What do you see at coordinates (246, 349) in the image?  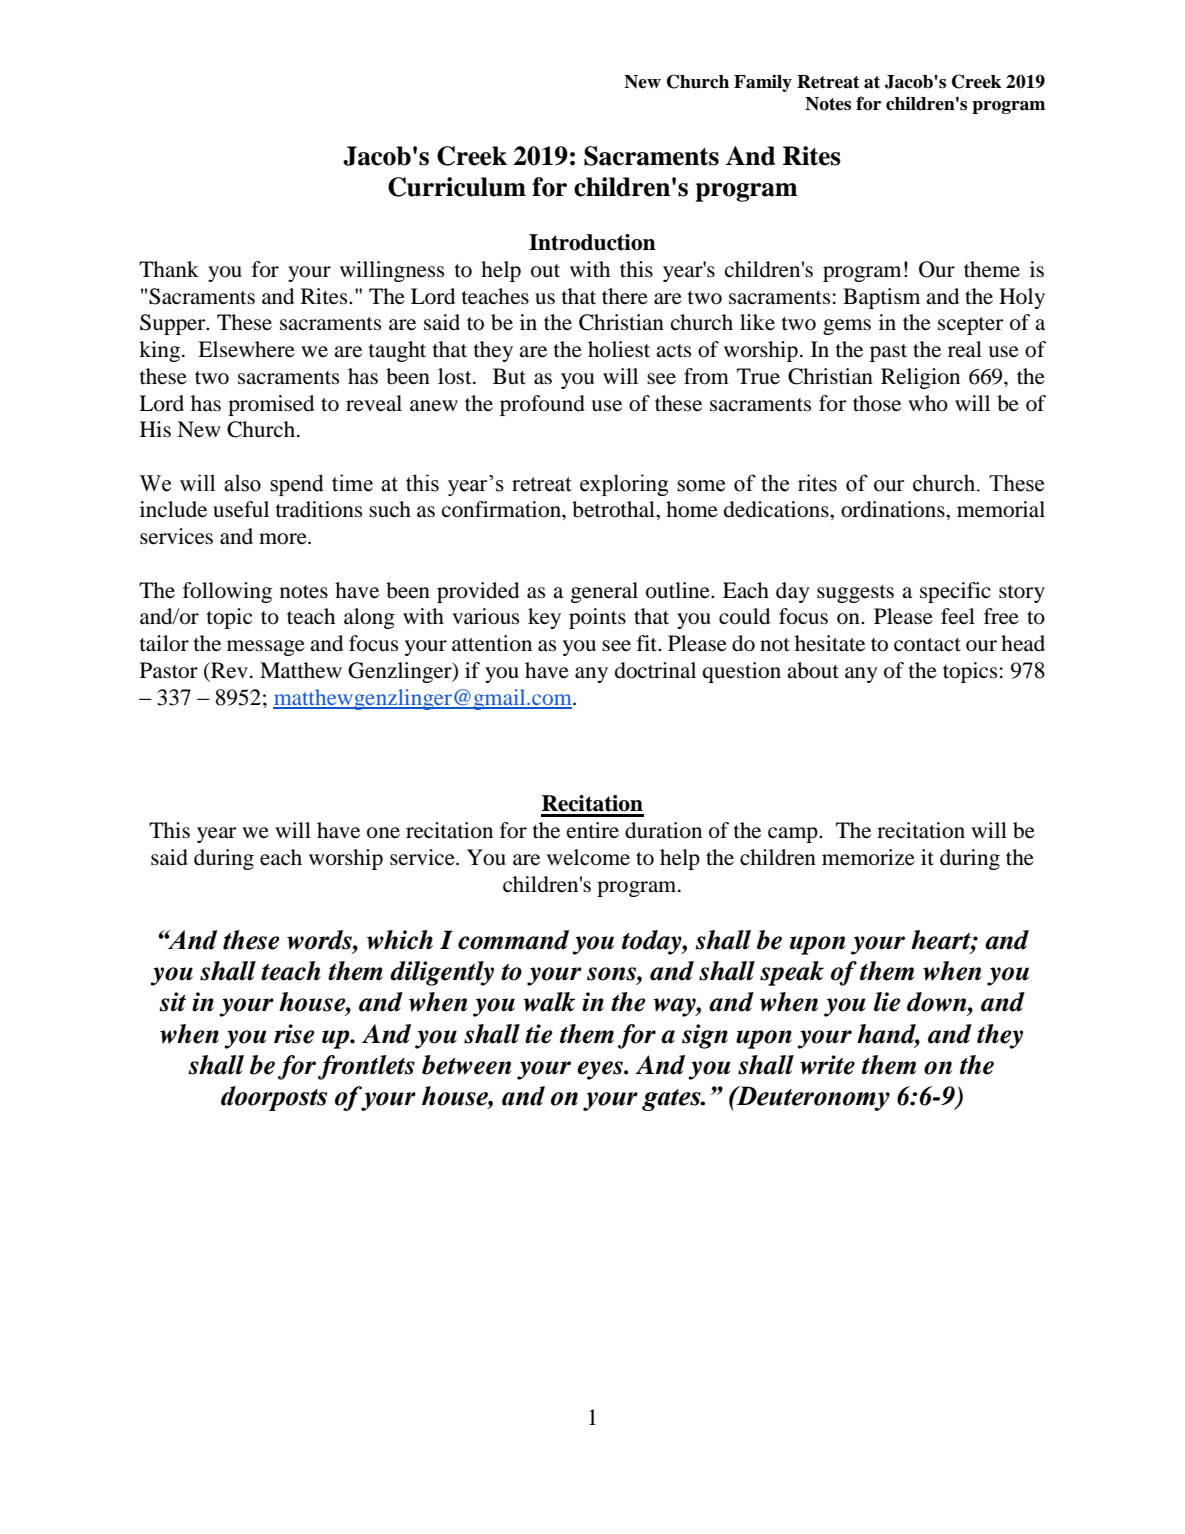 I see `Elsewhere` at bounding box center [246, 349].
